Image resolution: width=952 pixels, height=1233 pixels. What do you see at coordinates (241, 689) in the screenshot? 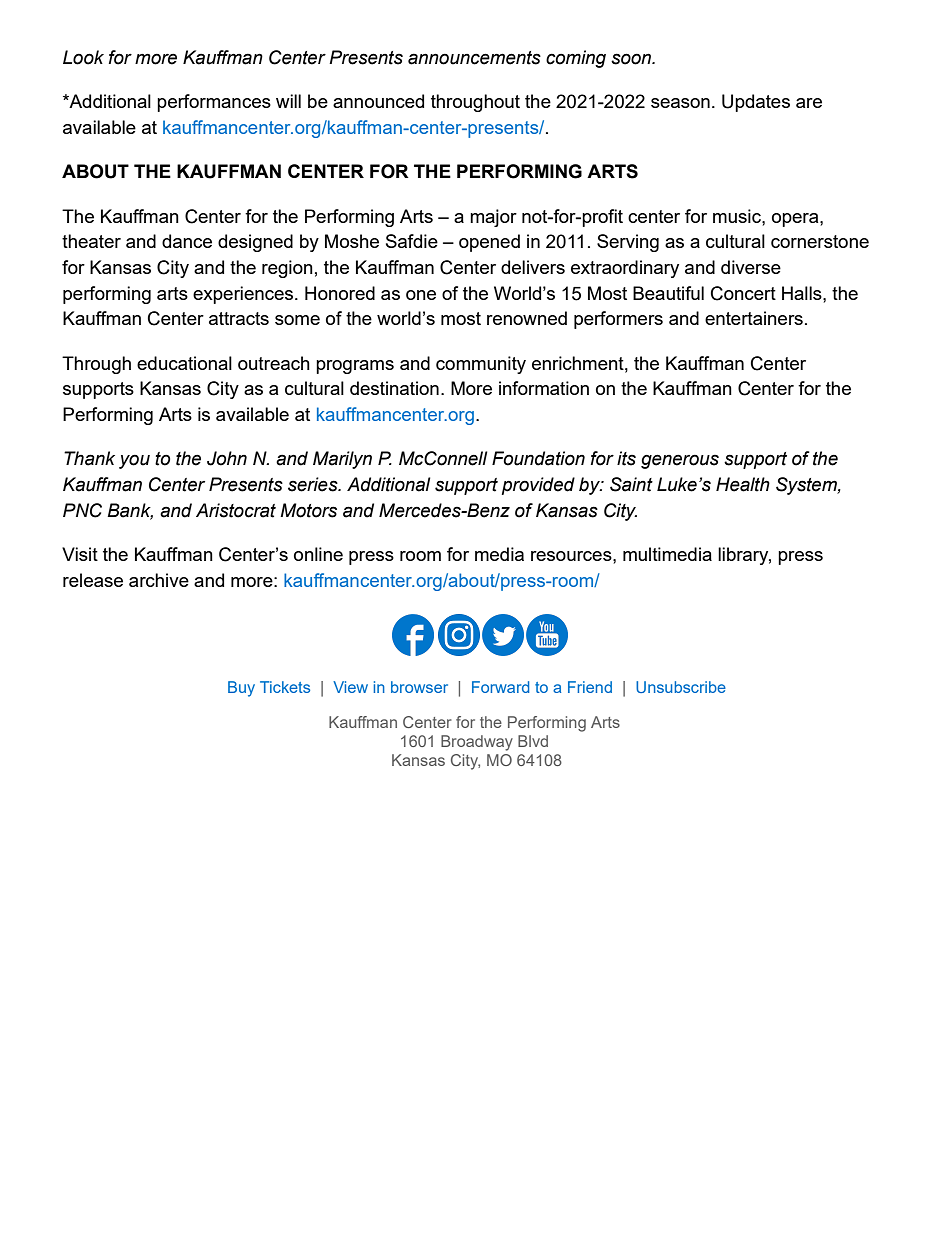
I see `Buy` at bounding box center [241, 689].
